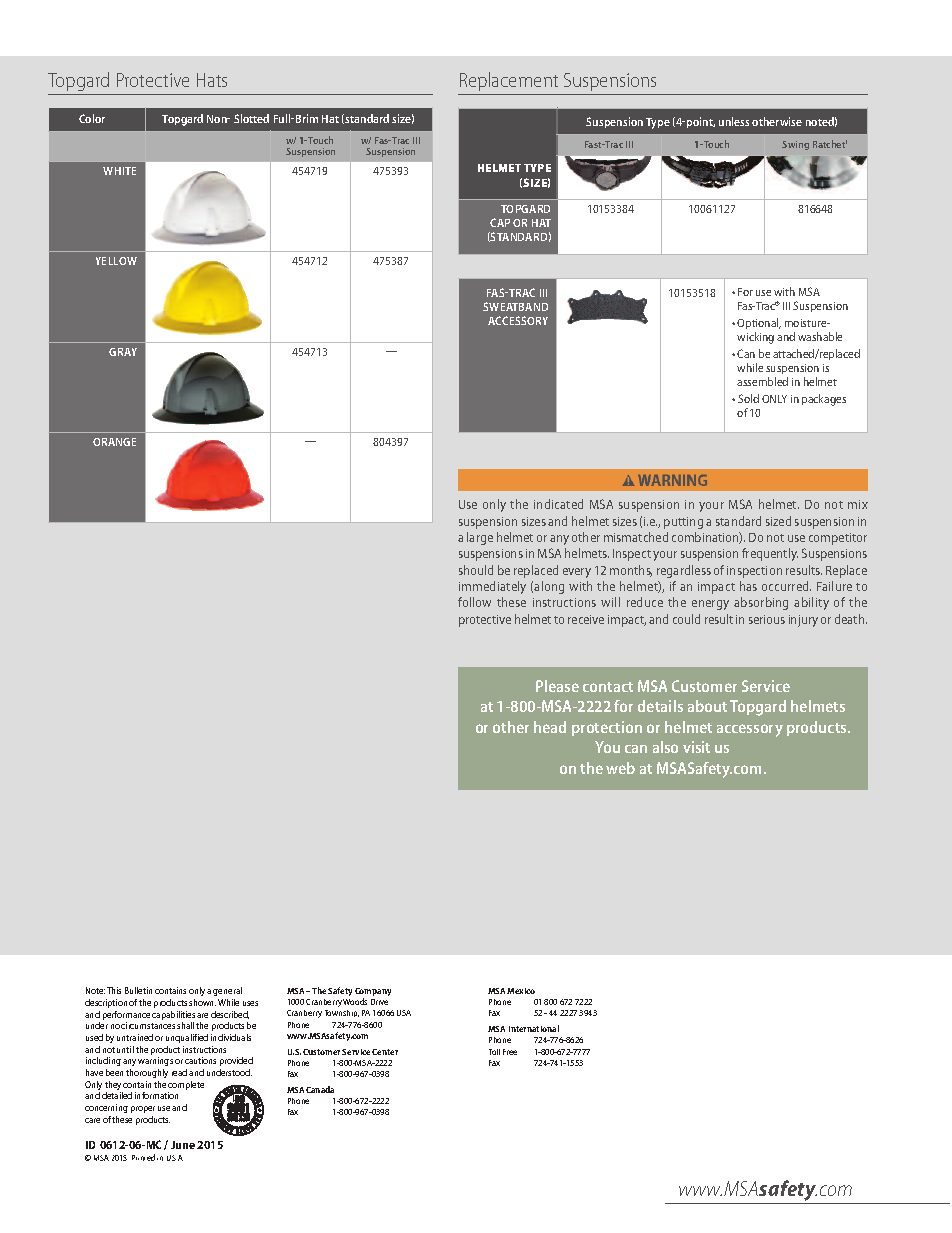  I want to click on Hats, so click(212, 80).
